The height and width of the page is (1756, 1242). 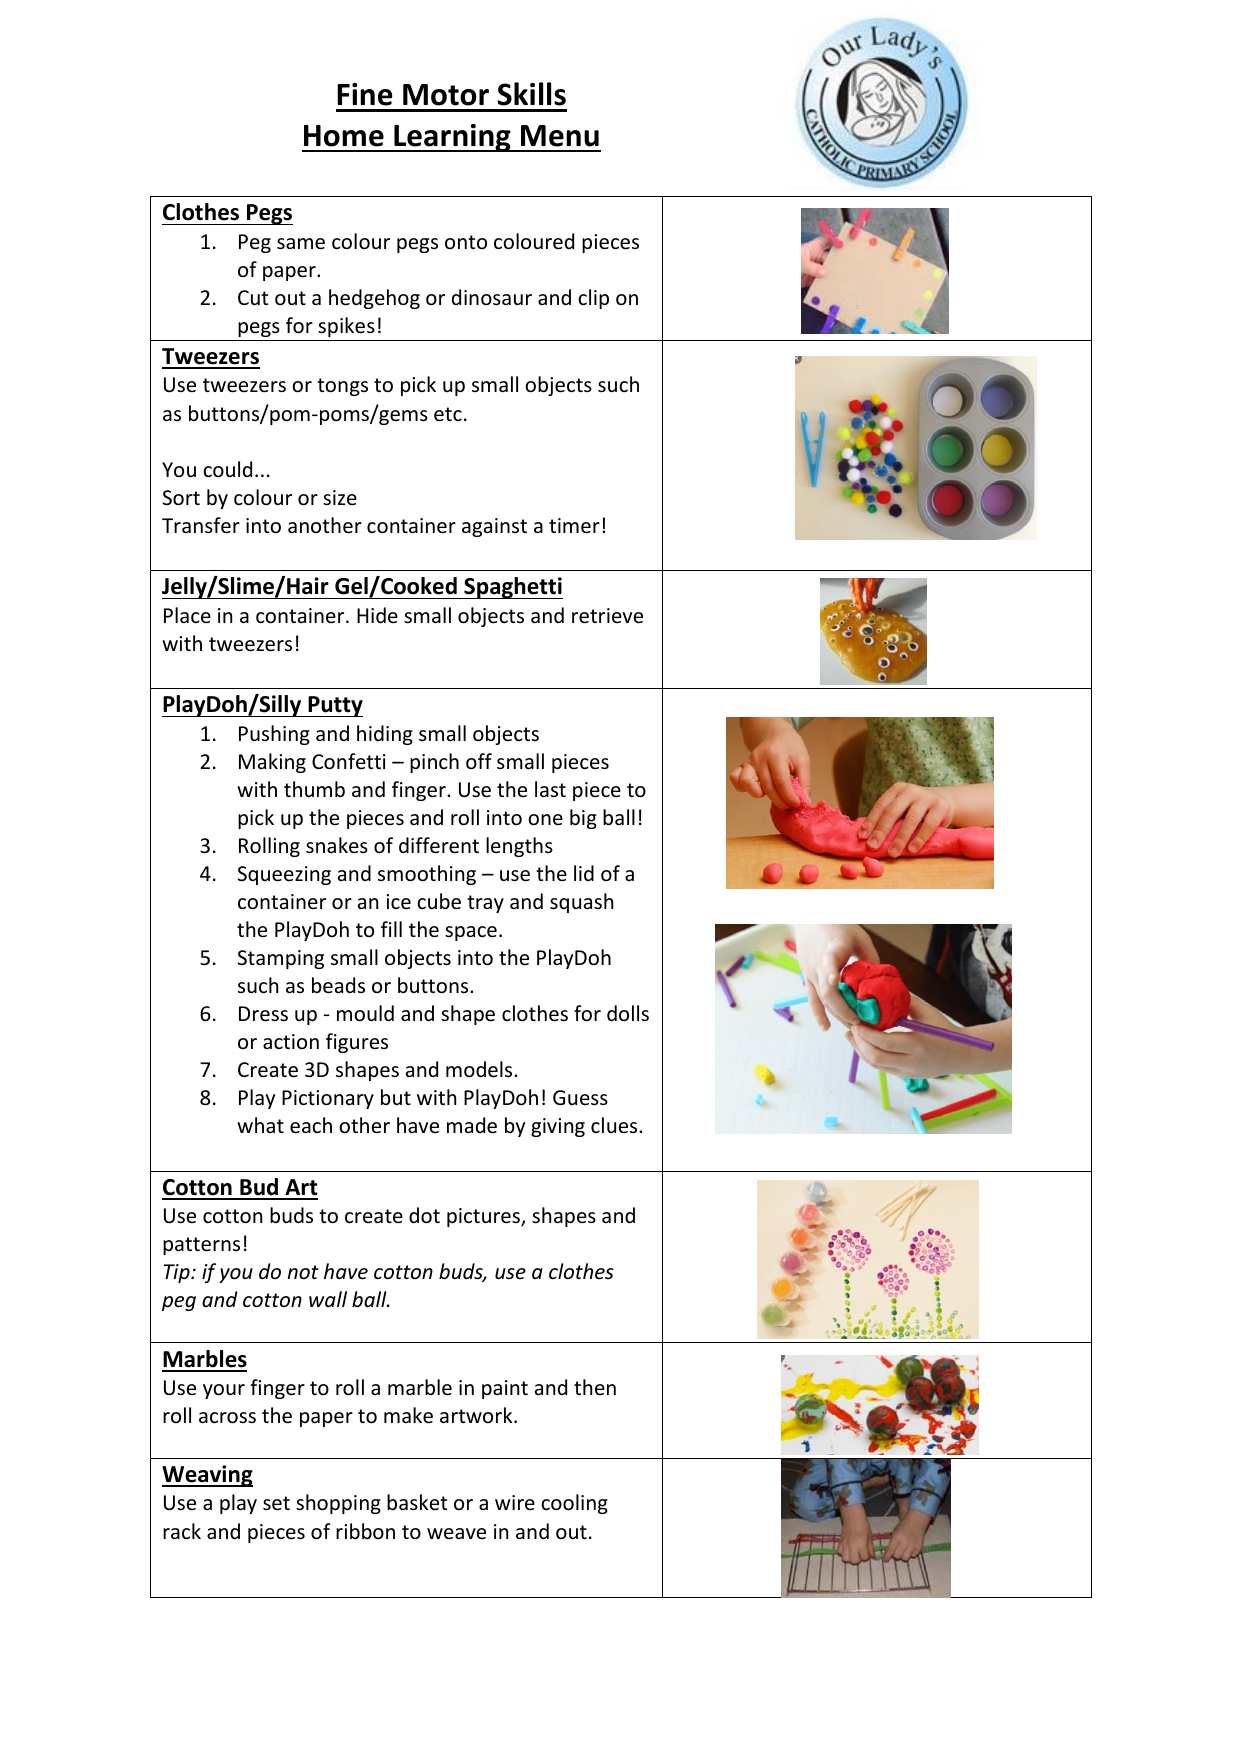 What do you see at coordinates (439, 845) in the page?
I see `different` at bounding box center [439, 845].
